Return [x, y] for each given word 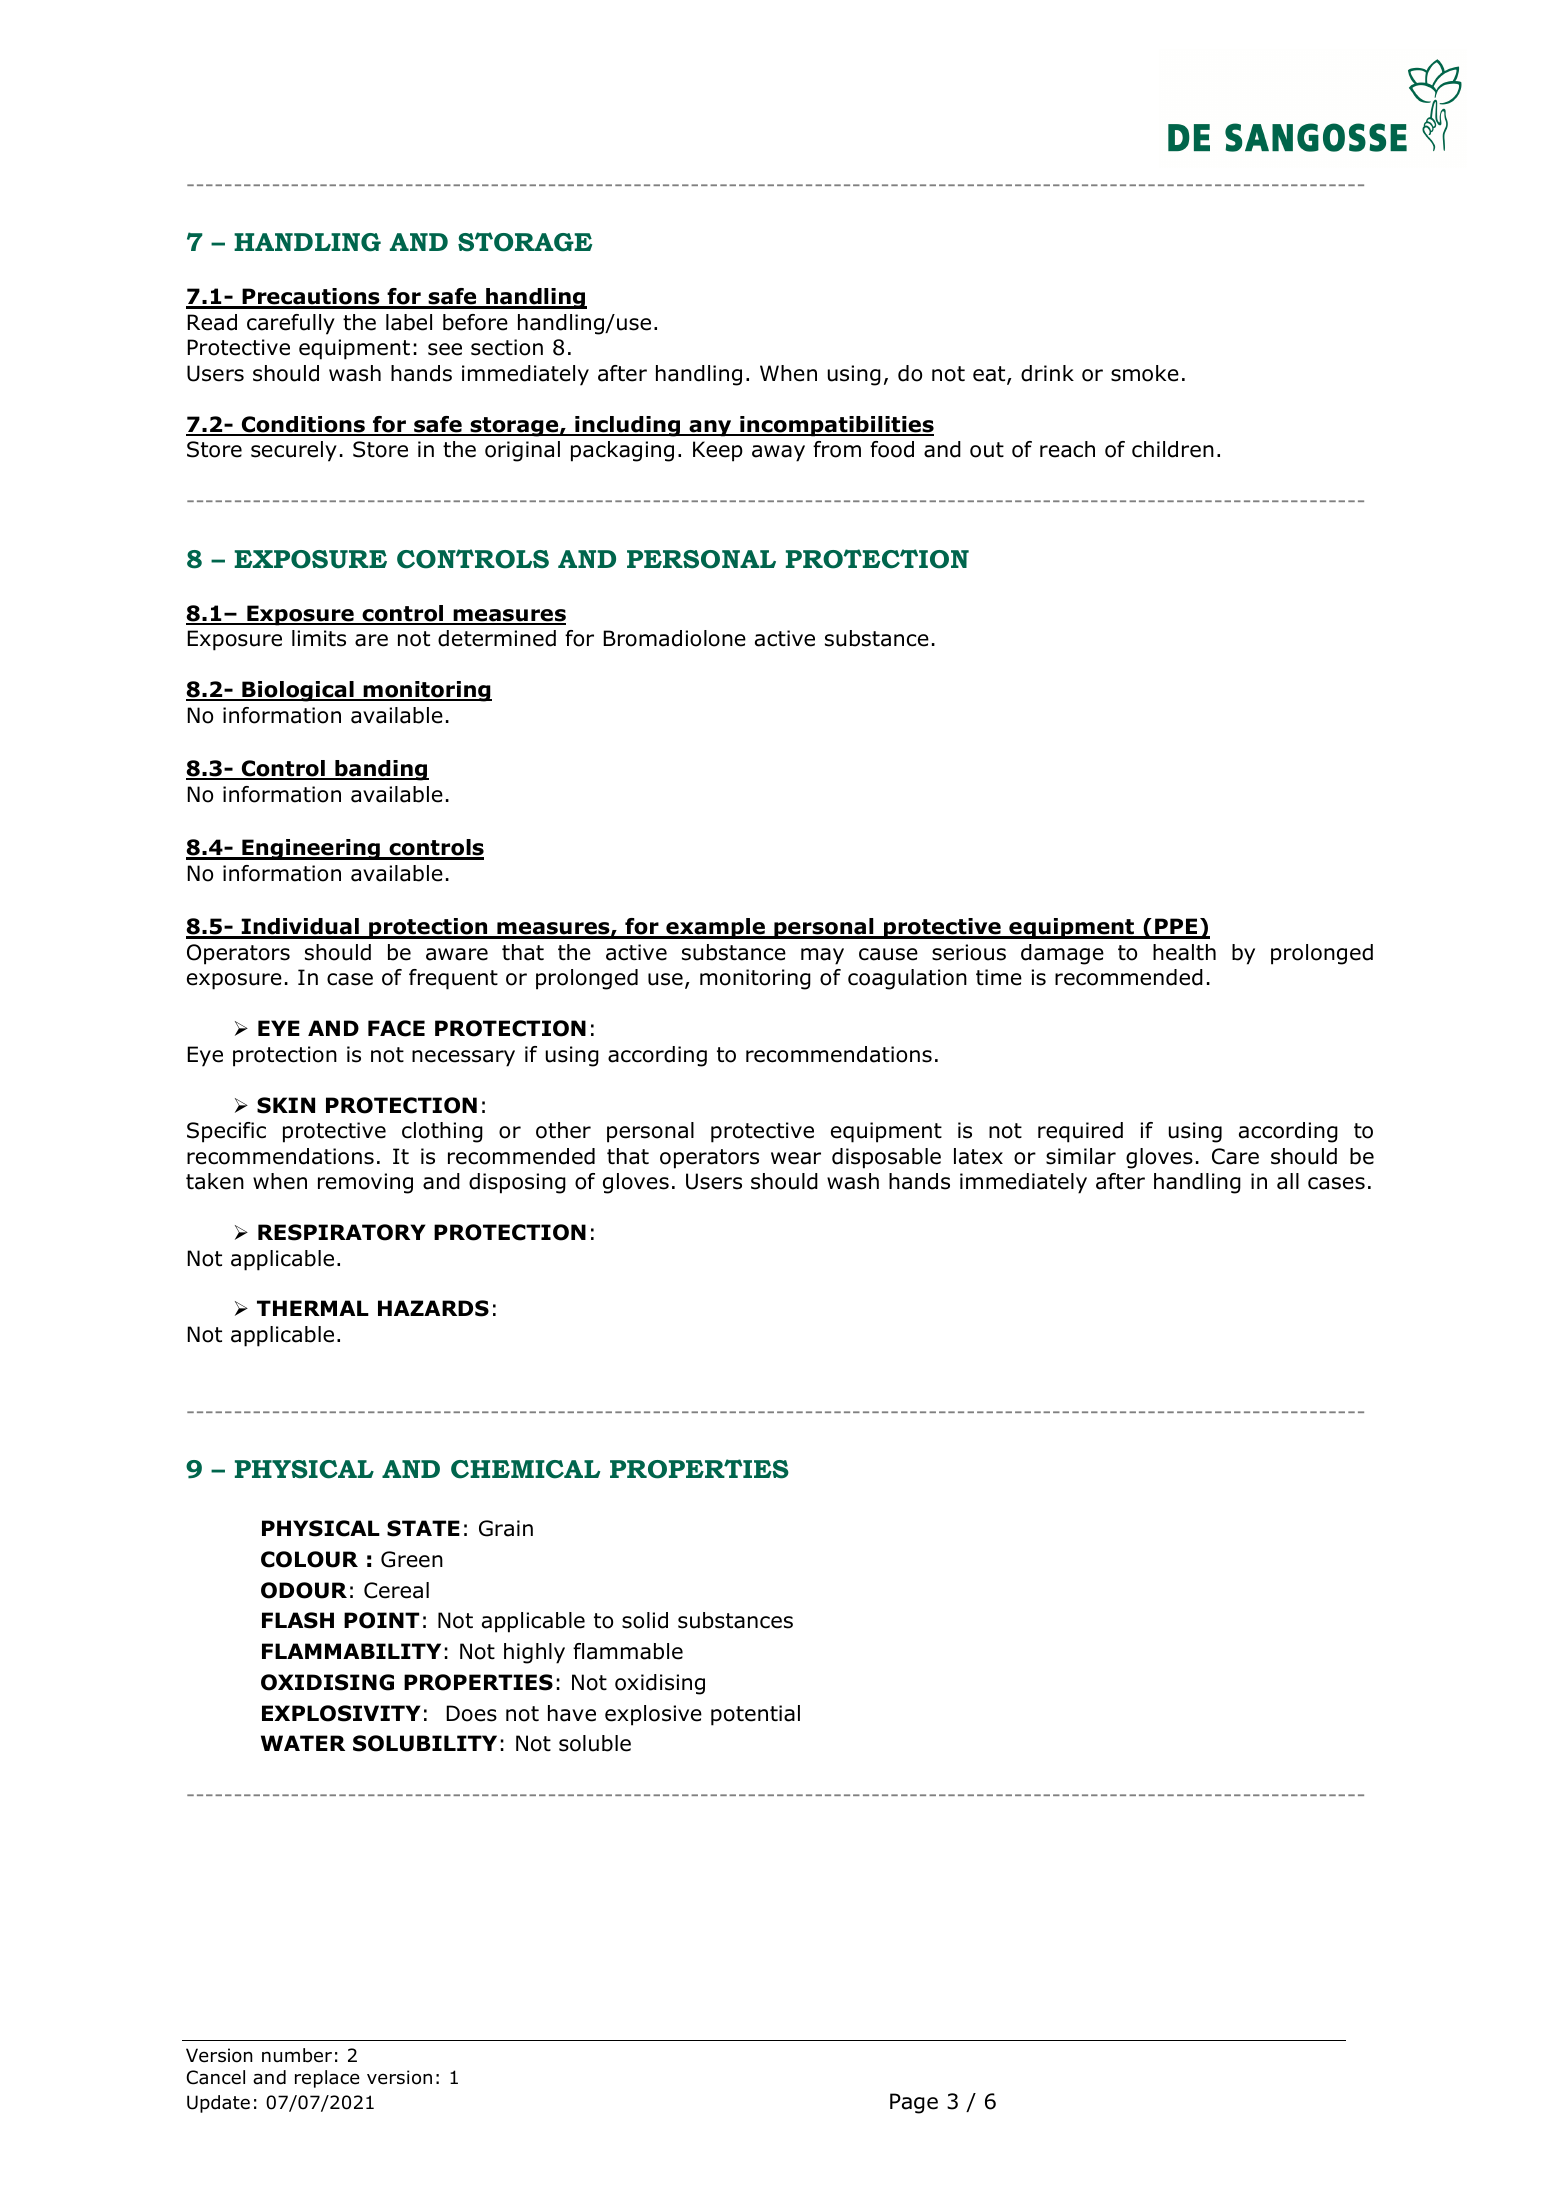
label [409, 322]
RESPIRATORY [342, 1232]
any [710, 428]
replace [327, 2079]
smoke [1145, 373]
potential [755, 1715]
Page [914, 2103]
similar [1081, 1156]
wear [796, 1158]
